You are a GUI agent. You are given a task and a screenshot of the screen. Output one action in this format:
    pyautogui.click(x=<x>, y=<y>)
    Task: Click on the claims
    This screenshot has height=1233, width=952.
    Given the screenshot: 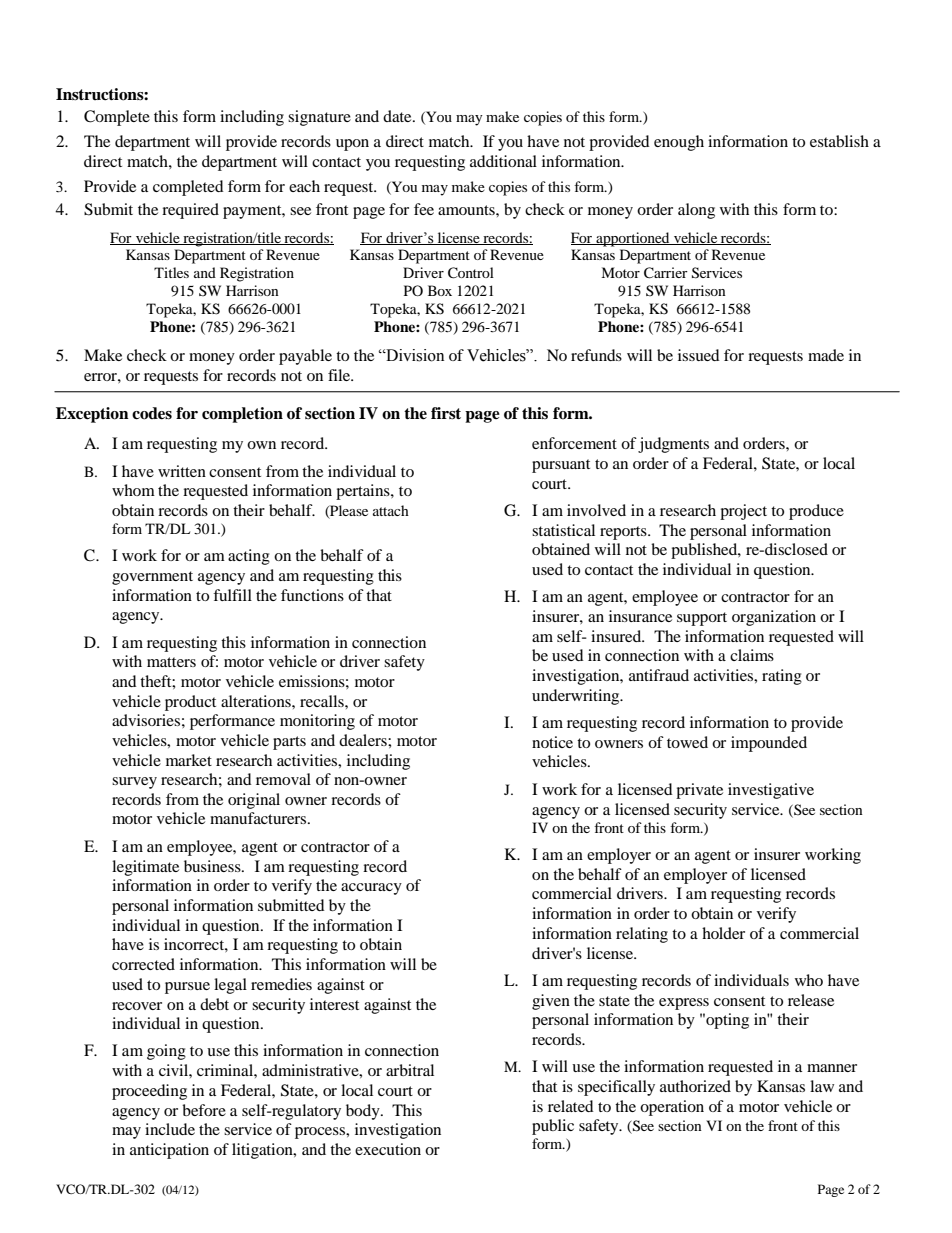 What is the action you would take?
    pyautogui.click(x=752, y=655)
